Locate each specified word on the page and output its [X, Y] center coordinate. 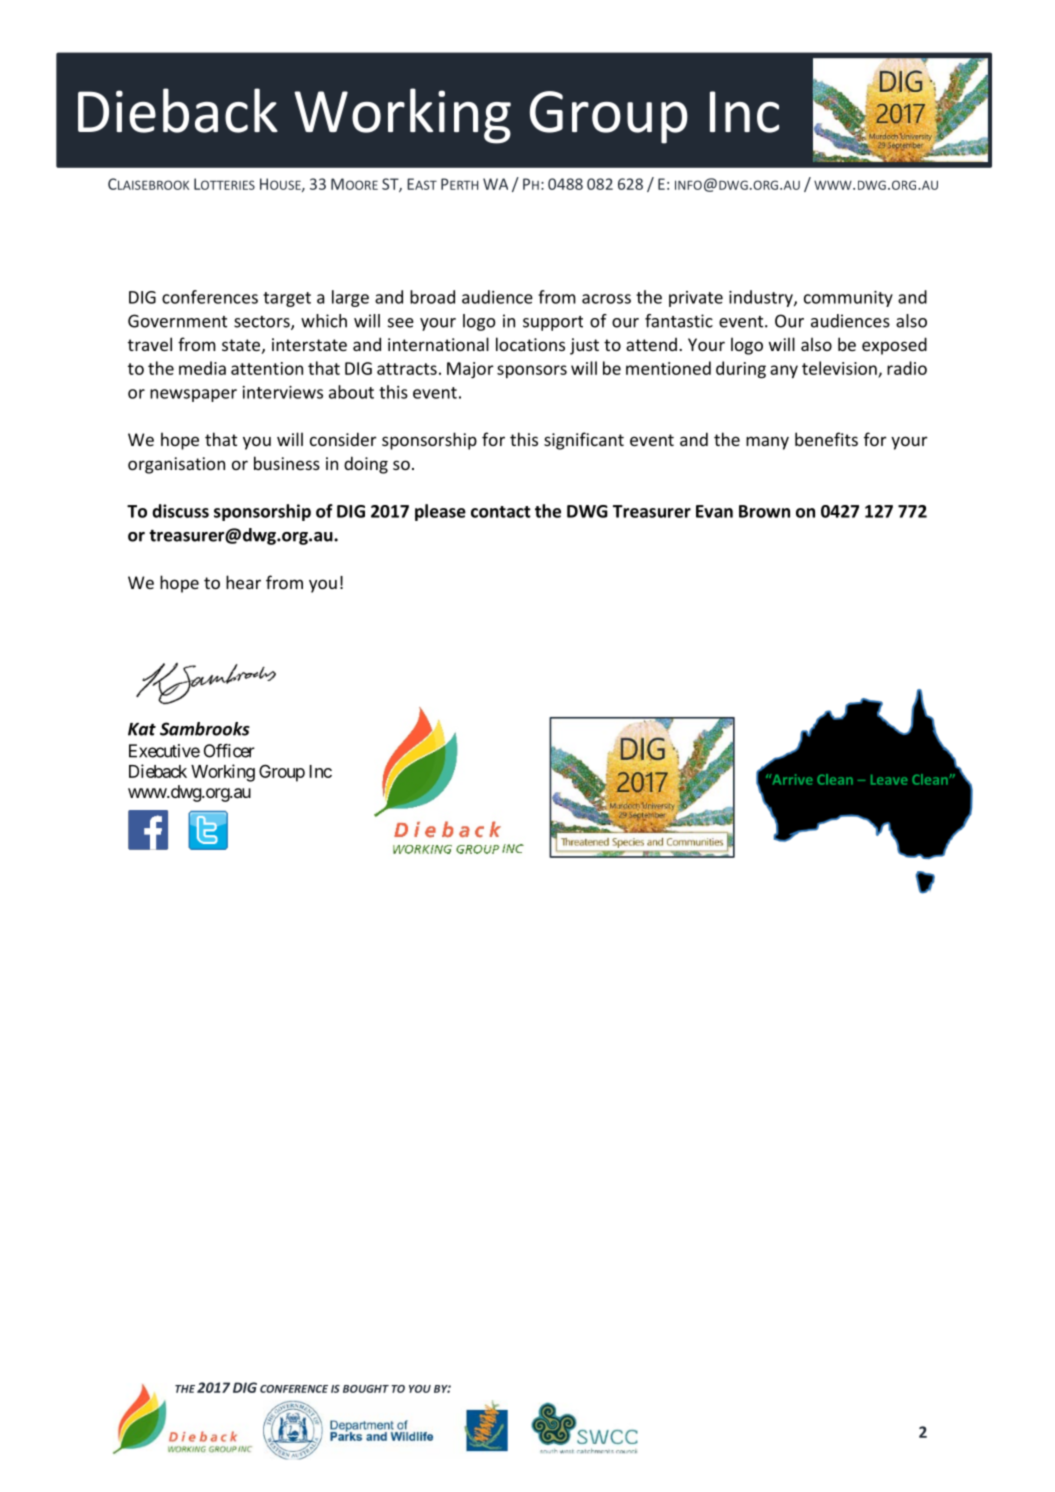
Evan [714, 511]
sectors [263, 323]
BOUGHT [366, 1389]
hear [243, 582]
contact [501, 512]
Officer [229, 751]
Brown [764, 511]
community [848, 299]
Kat [142, 729]
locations [530, 344]
